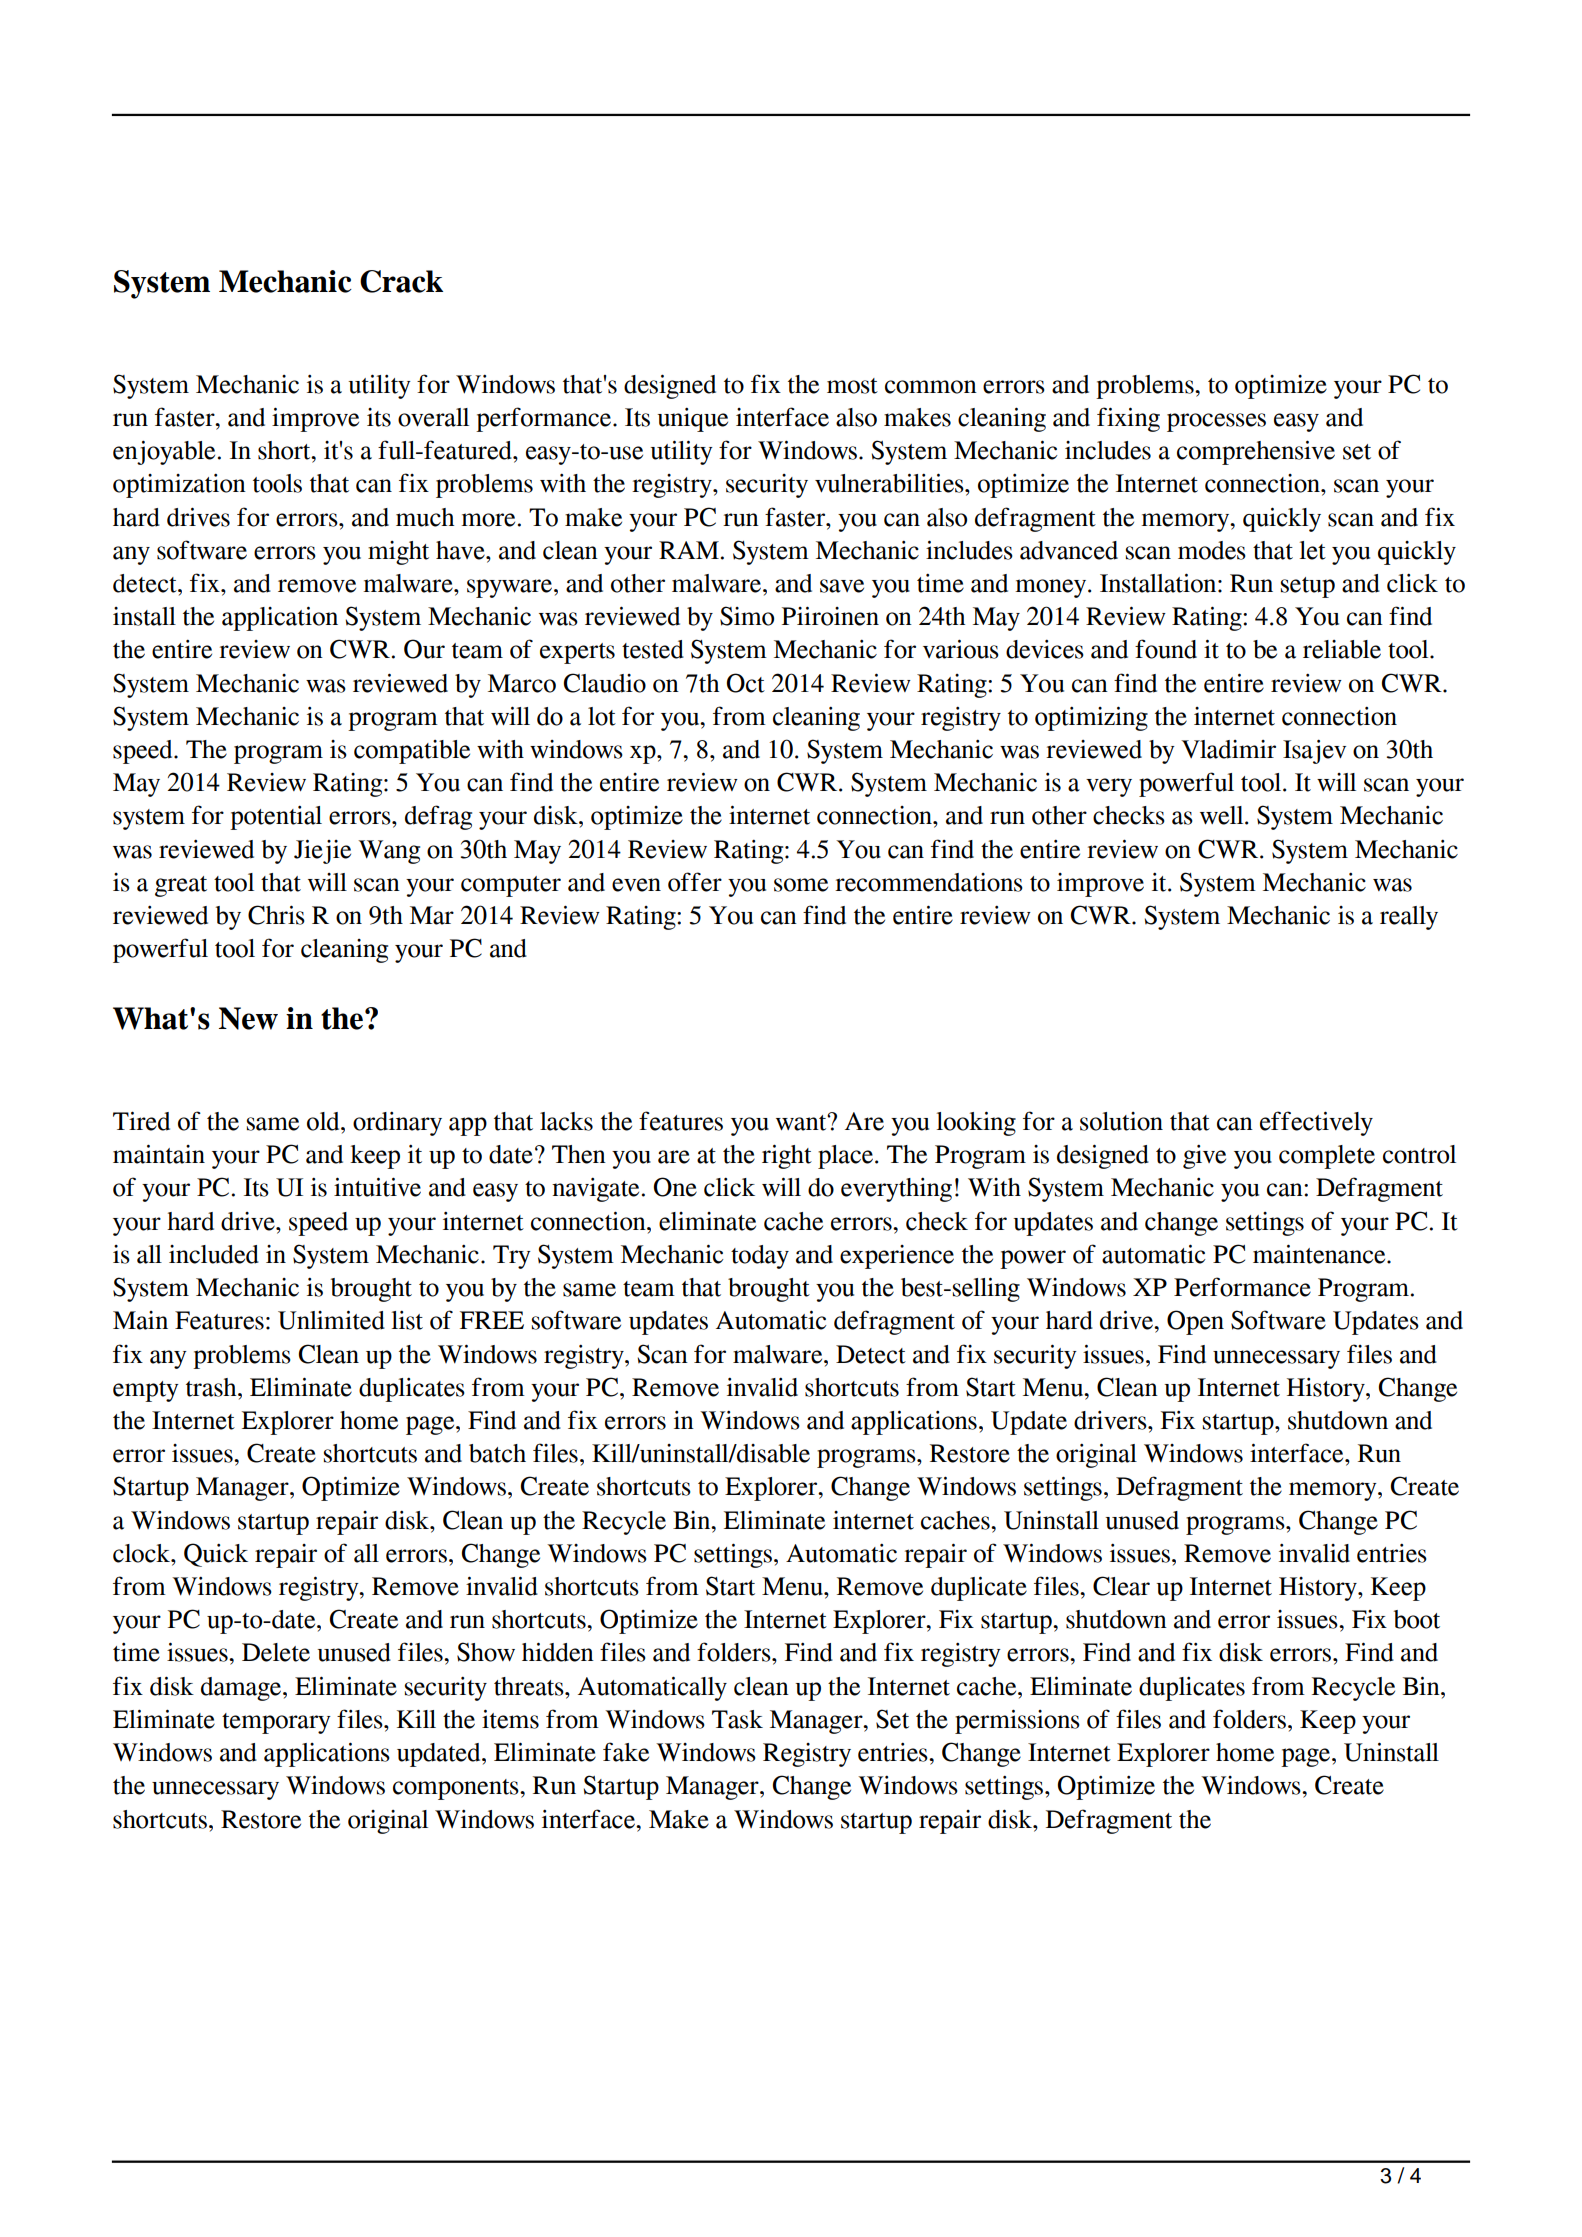  Describe the element at coordinates (401, 281) in the screenshot. I see `Crack` at that location.
